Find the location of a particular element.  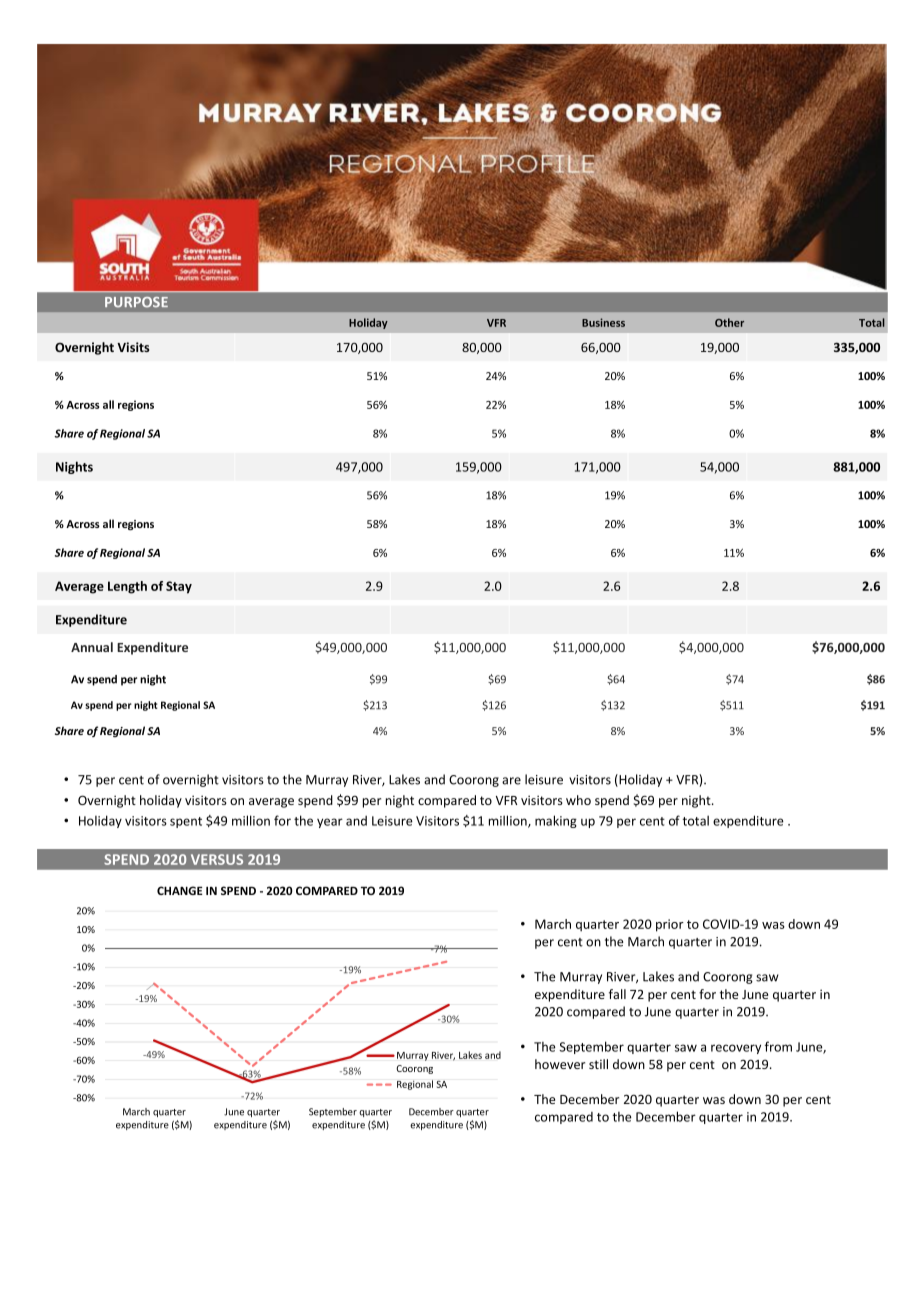

Business is located at coordinates (603, 322).
